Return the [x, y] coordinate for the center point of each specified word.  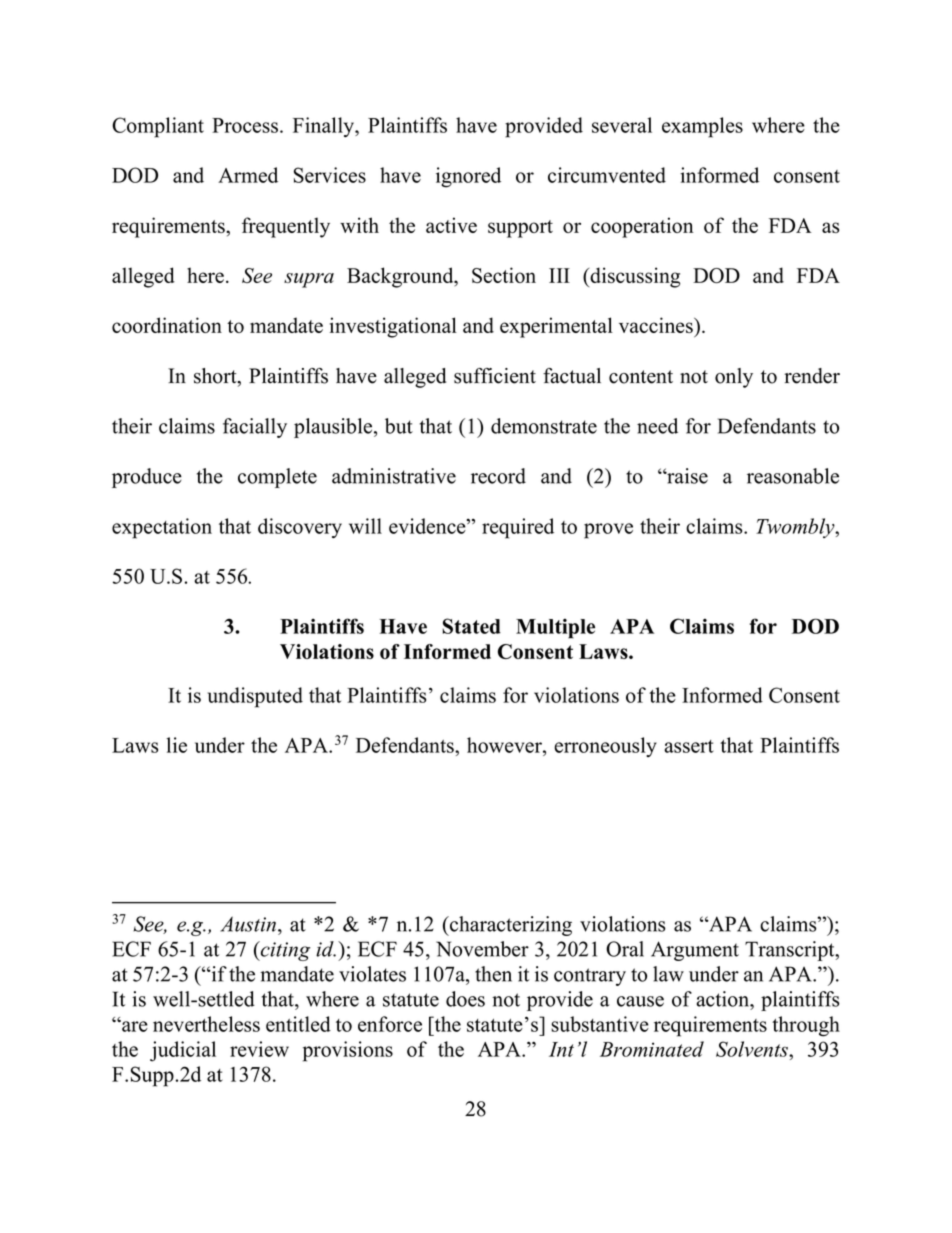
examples [702, 127]
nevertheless [206, 1024]
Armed [248, 175]
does [465, 999]
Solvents [753, 1049]
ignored [468, 177]
